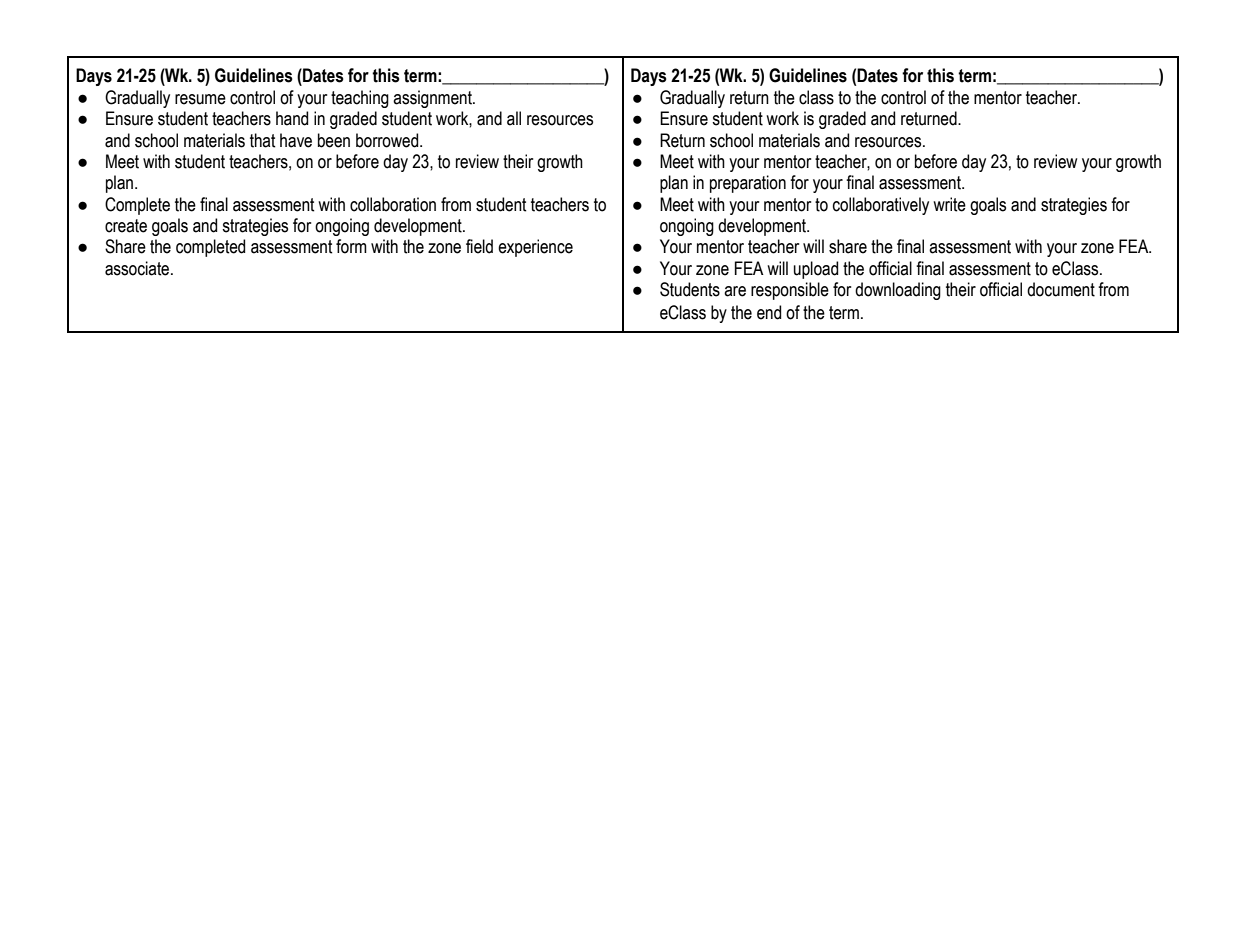  Describe the element at coordinates (433, 99) in the page. I see `assignment` at that location.
